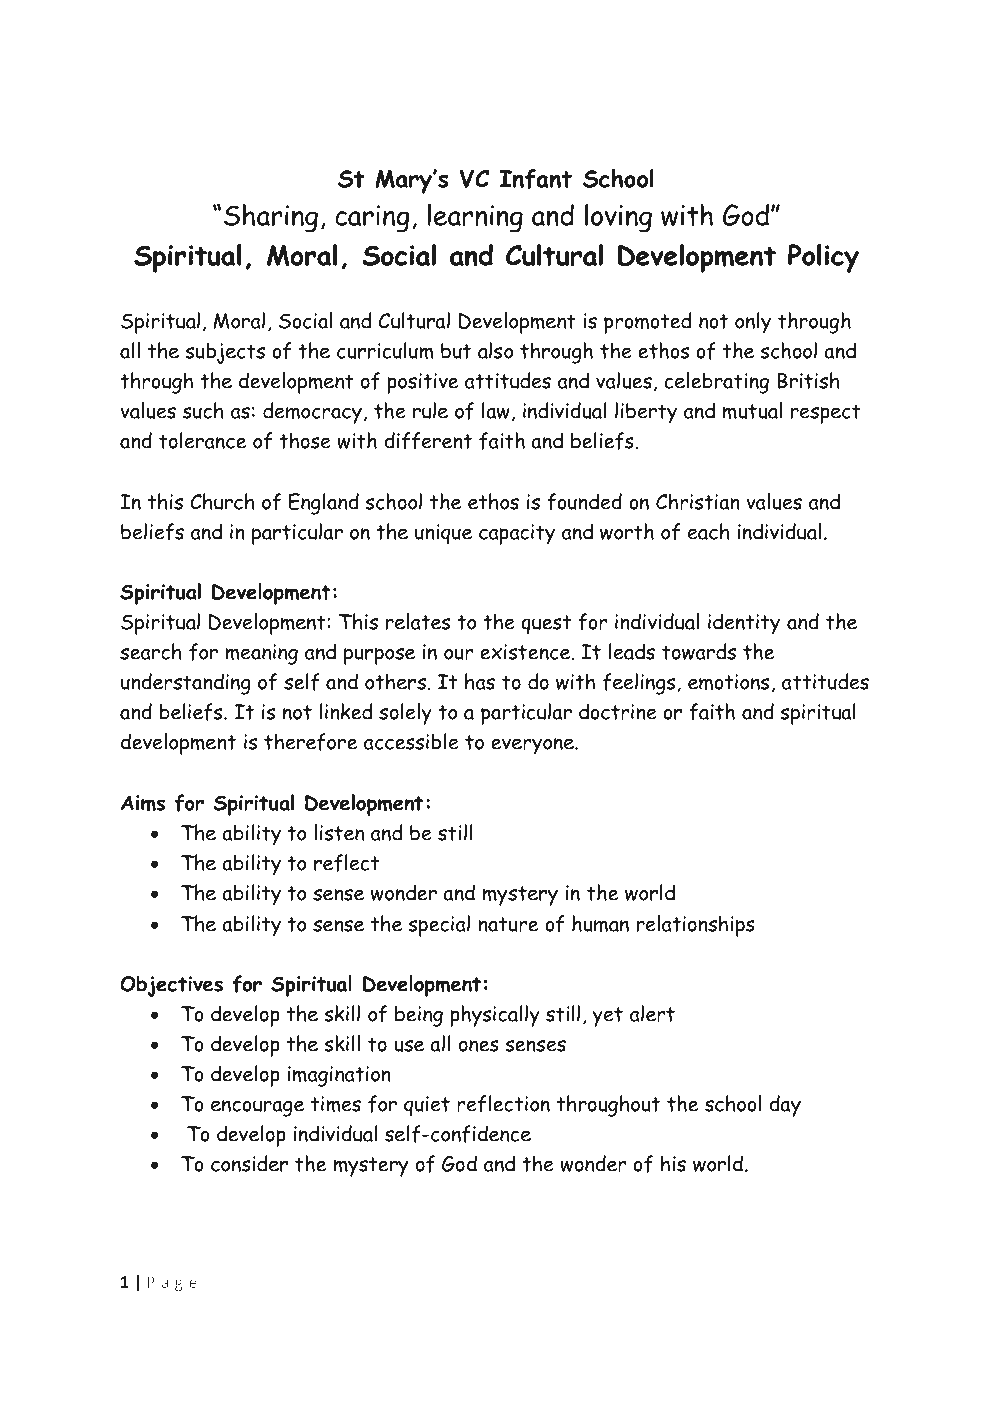 This document has width=993, height=1405. Describe the element at coordinates (271, 218) in the document. I see `Sharing` at that location.
